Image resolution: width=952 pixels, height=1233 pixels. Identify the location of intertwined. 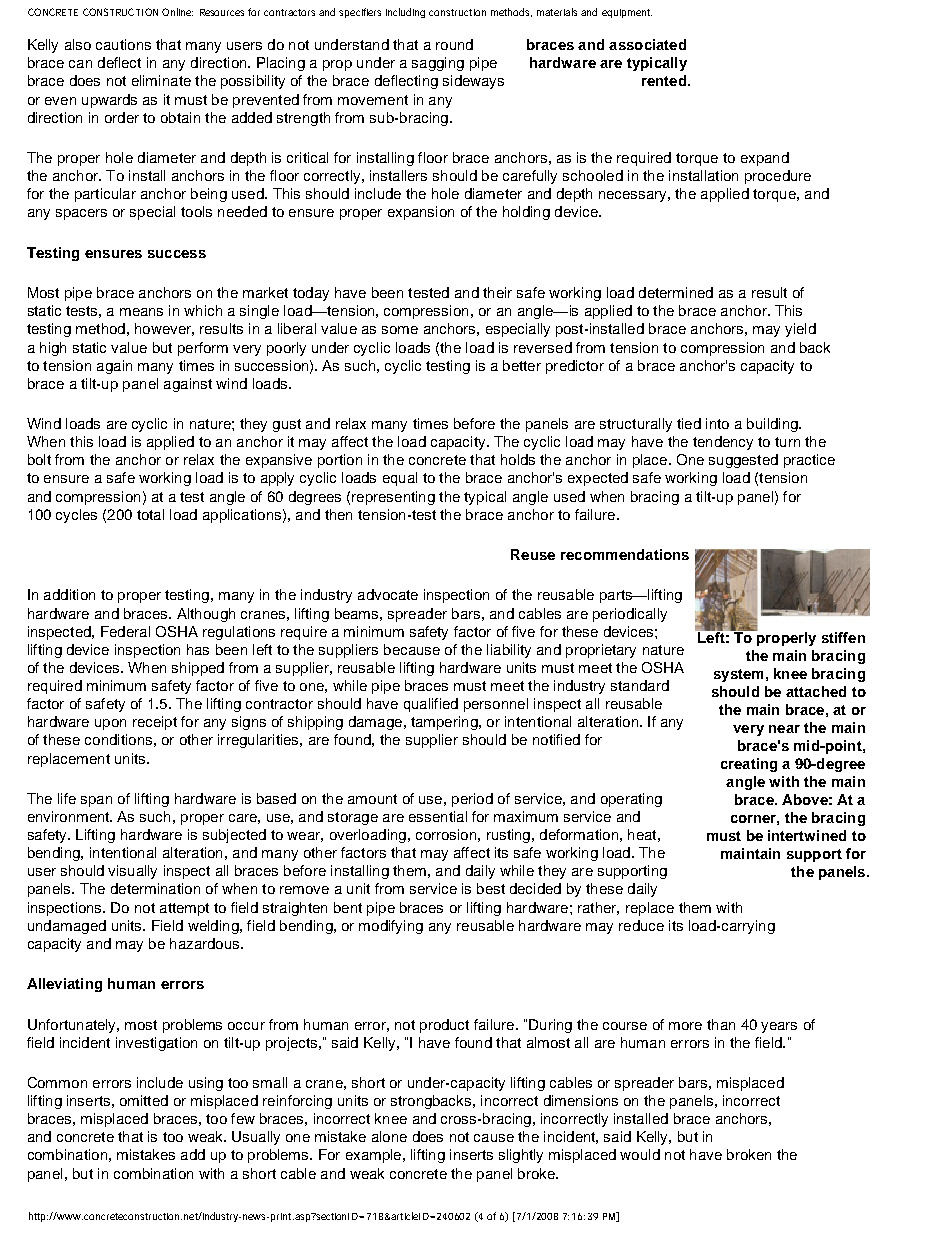
(807, 835).
